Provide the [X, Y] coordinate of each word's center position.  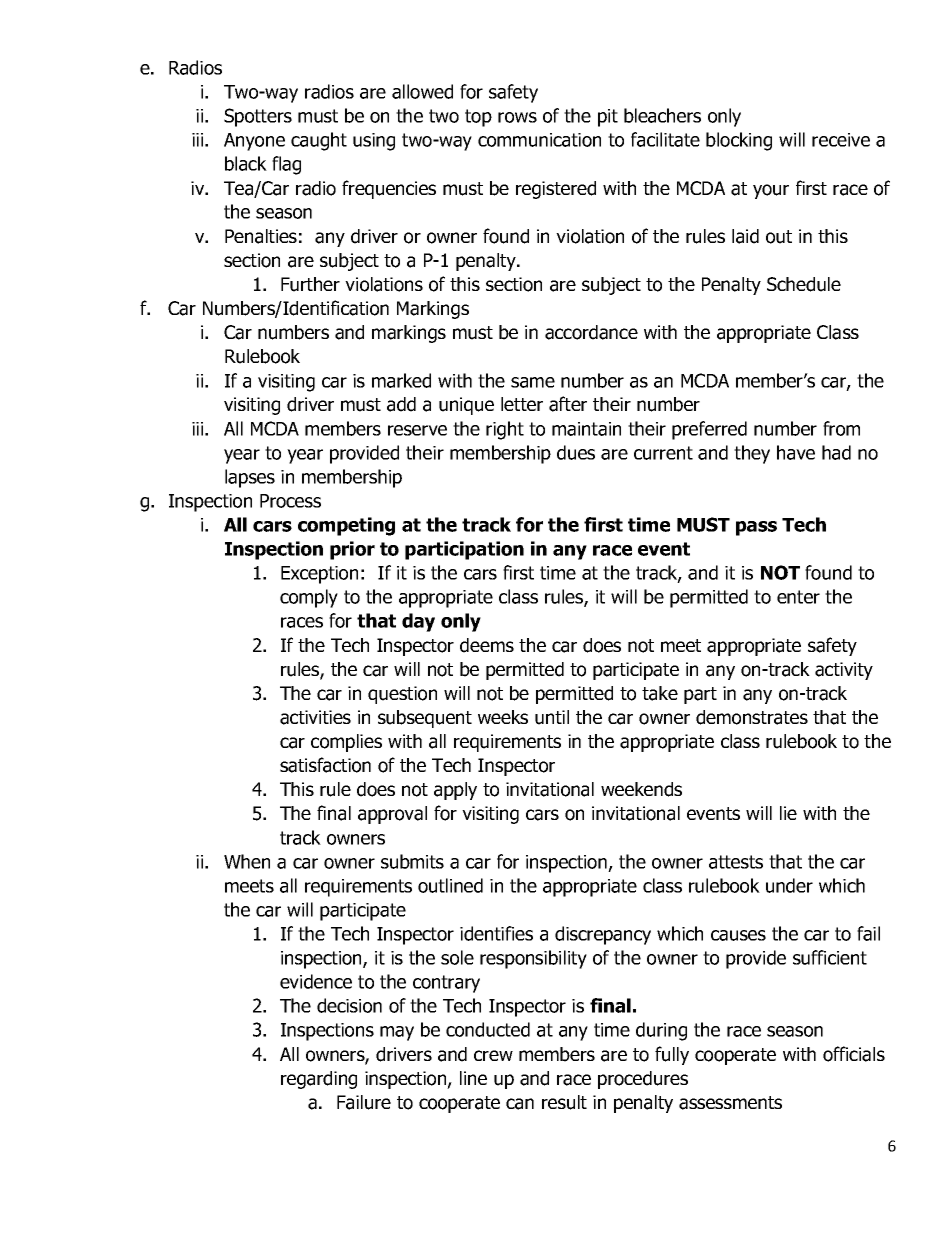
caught [319, 141]
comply [309, 598]
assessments [730, 1103]
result [564, 1102]
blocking [739, 141]
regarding [319, 1080]
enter [798, 597]
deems [487, 645]
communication [539, 140]
